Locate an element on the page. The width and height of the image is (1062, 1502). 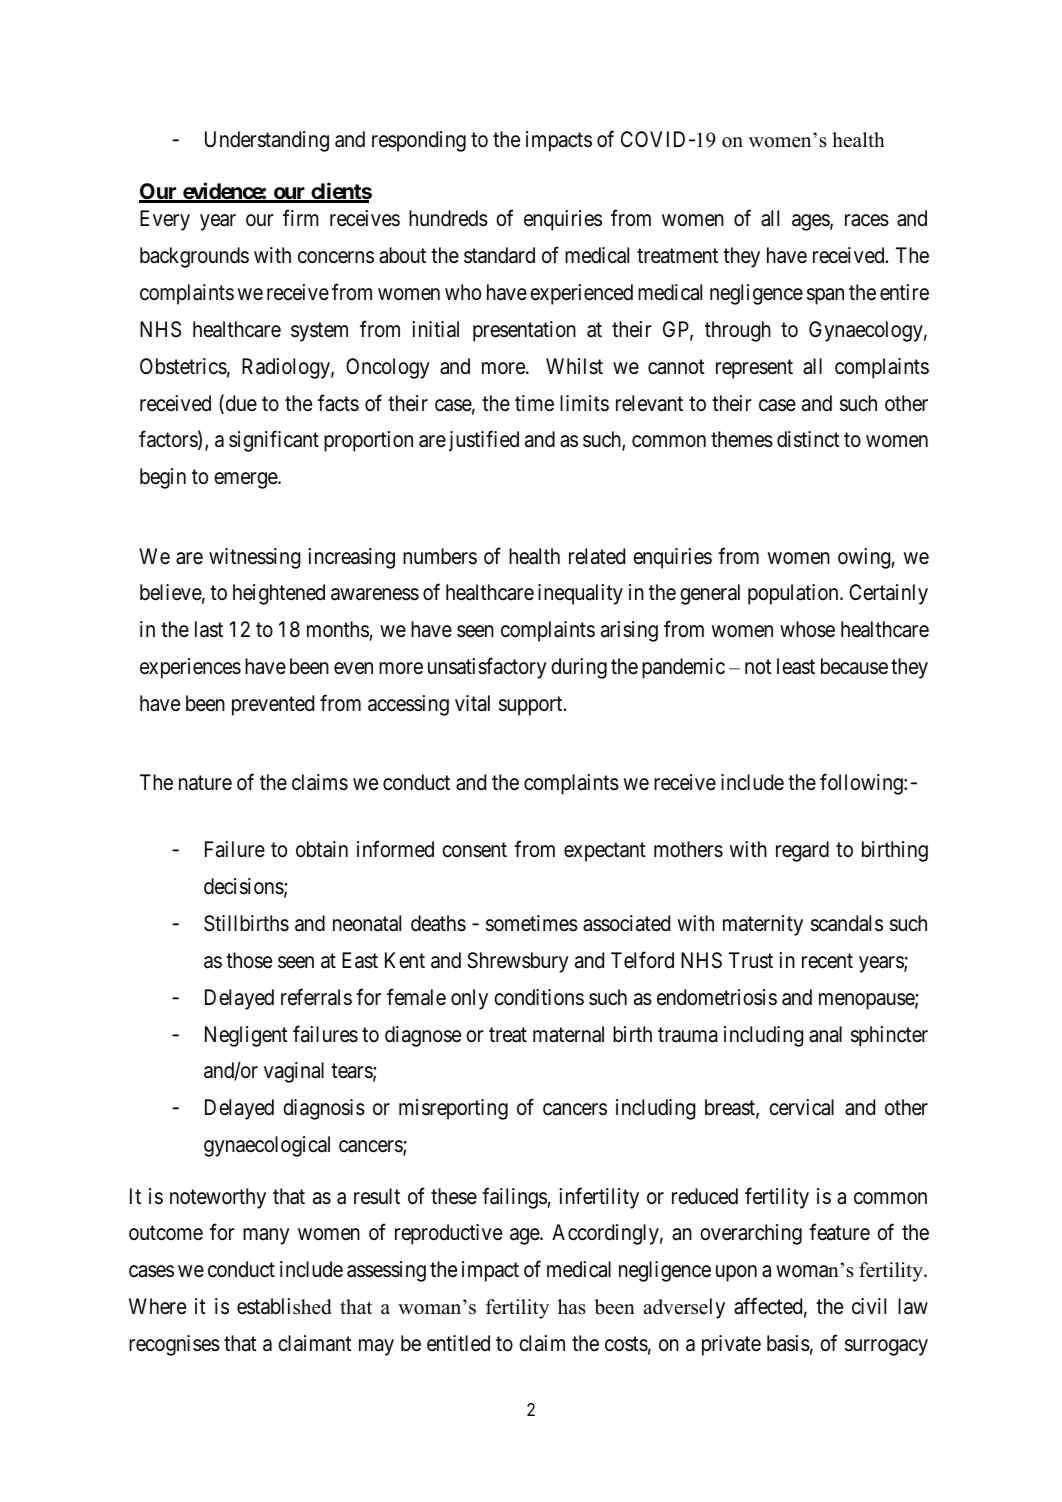
maternal is located at coordinates (568, 1034).
